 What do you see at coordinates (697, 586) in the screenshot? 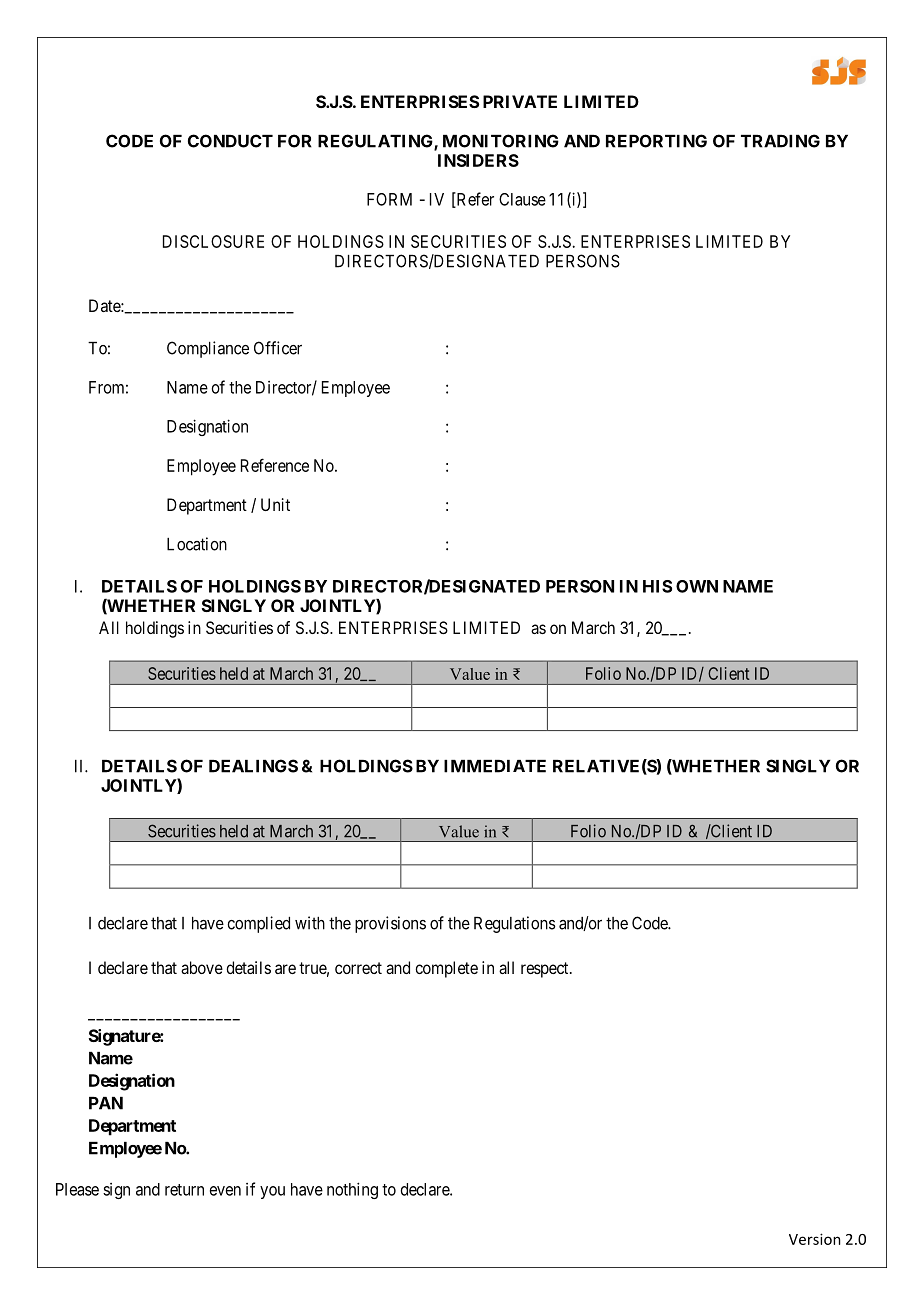
I see `OWN` at bounding box center [697, 586].
